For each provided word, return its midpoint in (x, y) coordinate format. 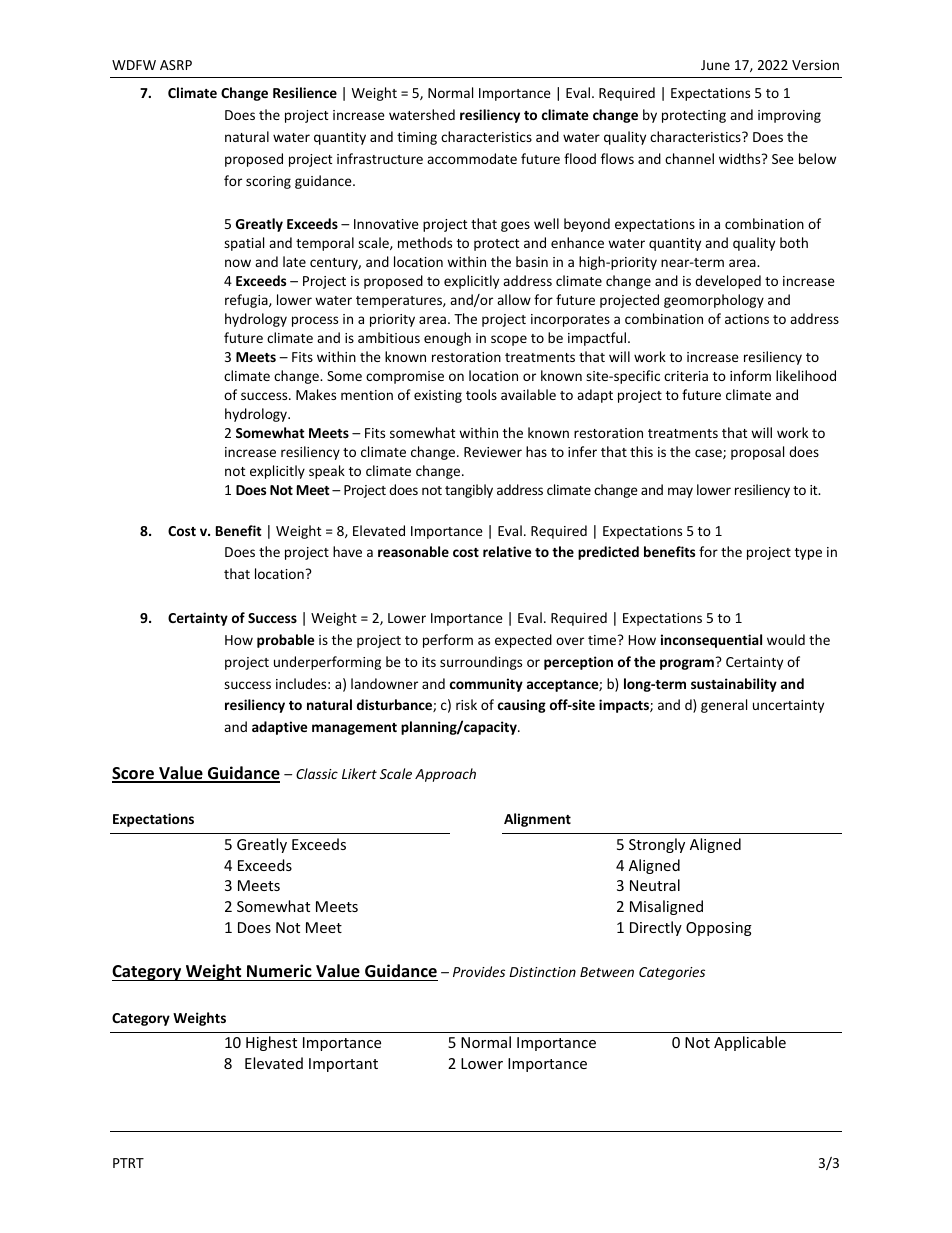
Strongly (657, 845)
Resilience (305, 92)
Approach (445, 775)
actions (747, 319)
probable (285, 641)
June (715, 65)
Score (134, 774)
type (808, 554)
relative (507, 551)
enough (447, 339)
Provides (479, 971)
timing (417, 138)
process (315, 321)
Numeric (279, 972)
